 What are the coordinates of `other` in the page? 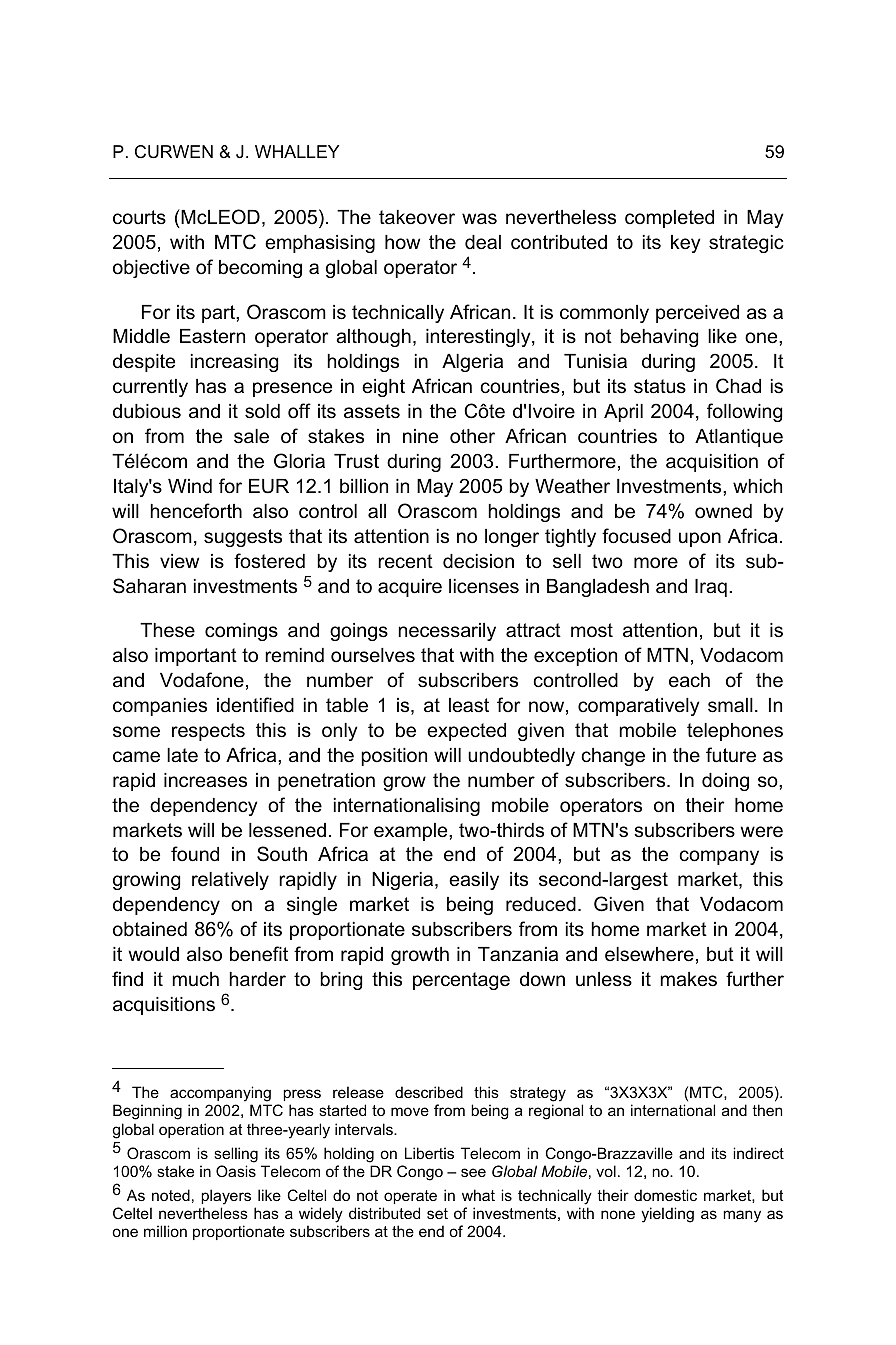 It's located at (472, 436).
